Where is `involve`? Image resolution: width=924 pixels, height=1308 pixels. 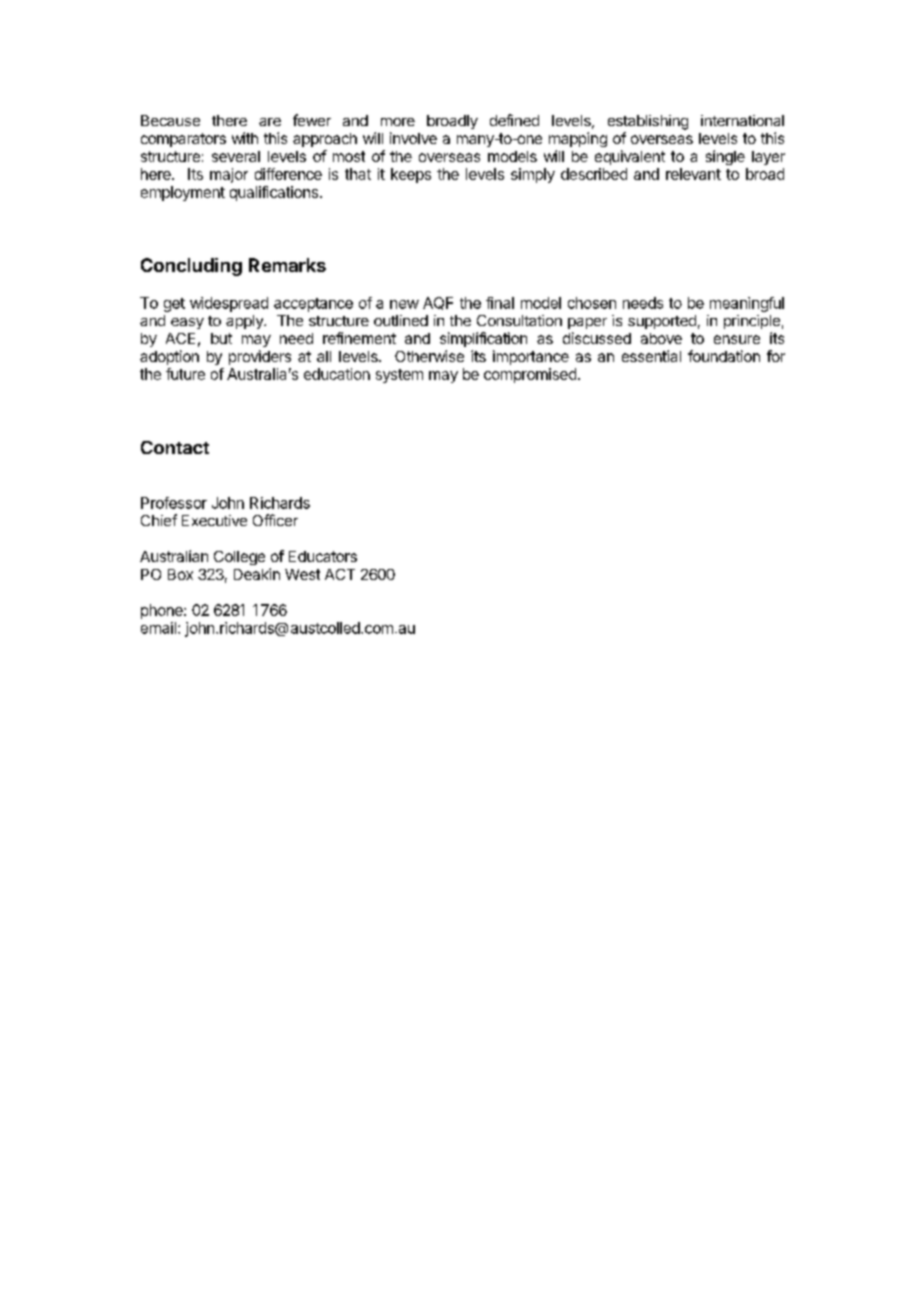 involve is located at coordinates (413, 138).
